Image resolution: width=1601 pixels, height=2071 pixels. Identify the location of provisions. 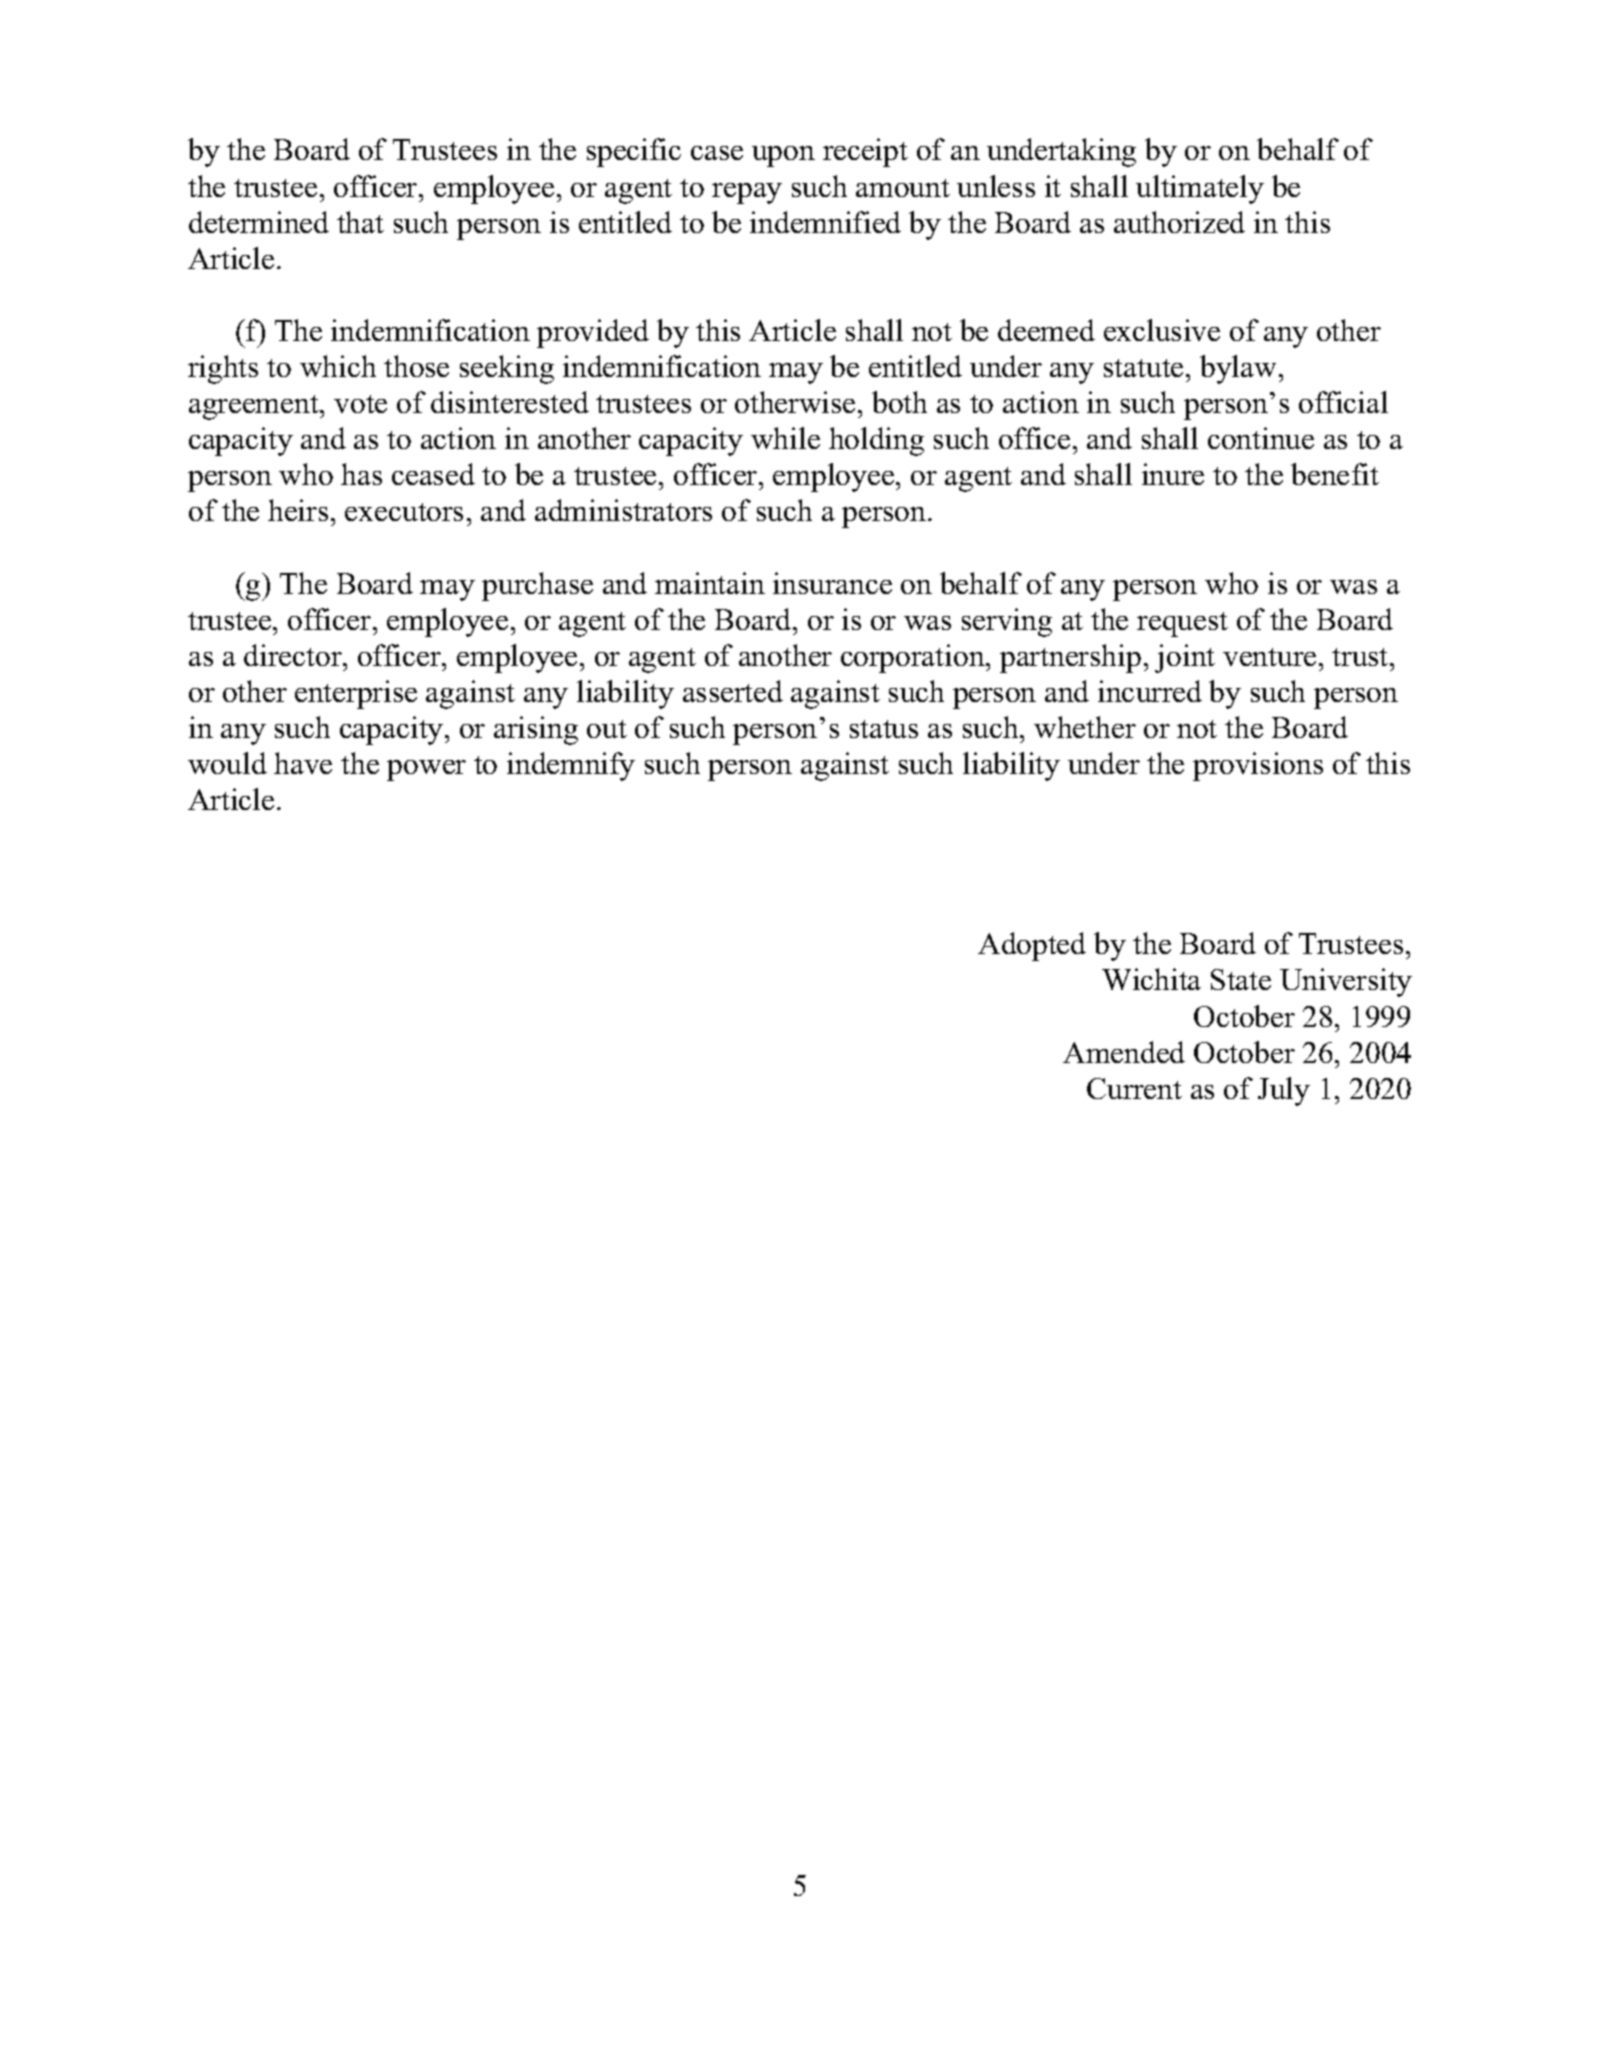
(1258, 766).
